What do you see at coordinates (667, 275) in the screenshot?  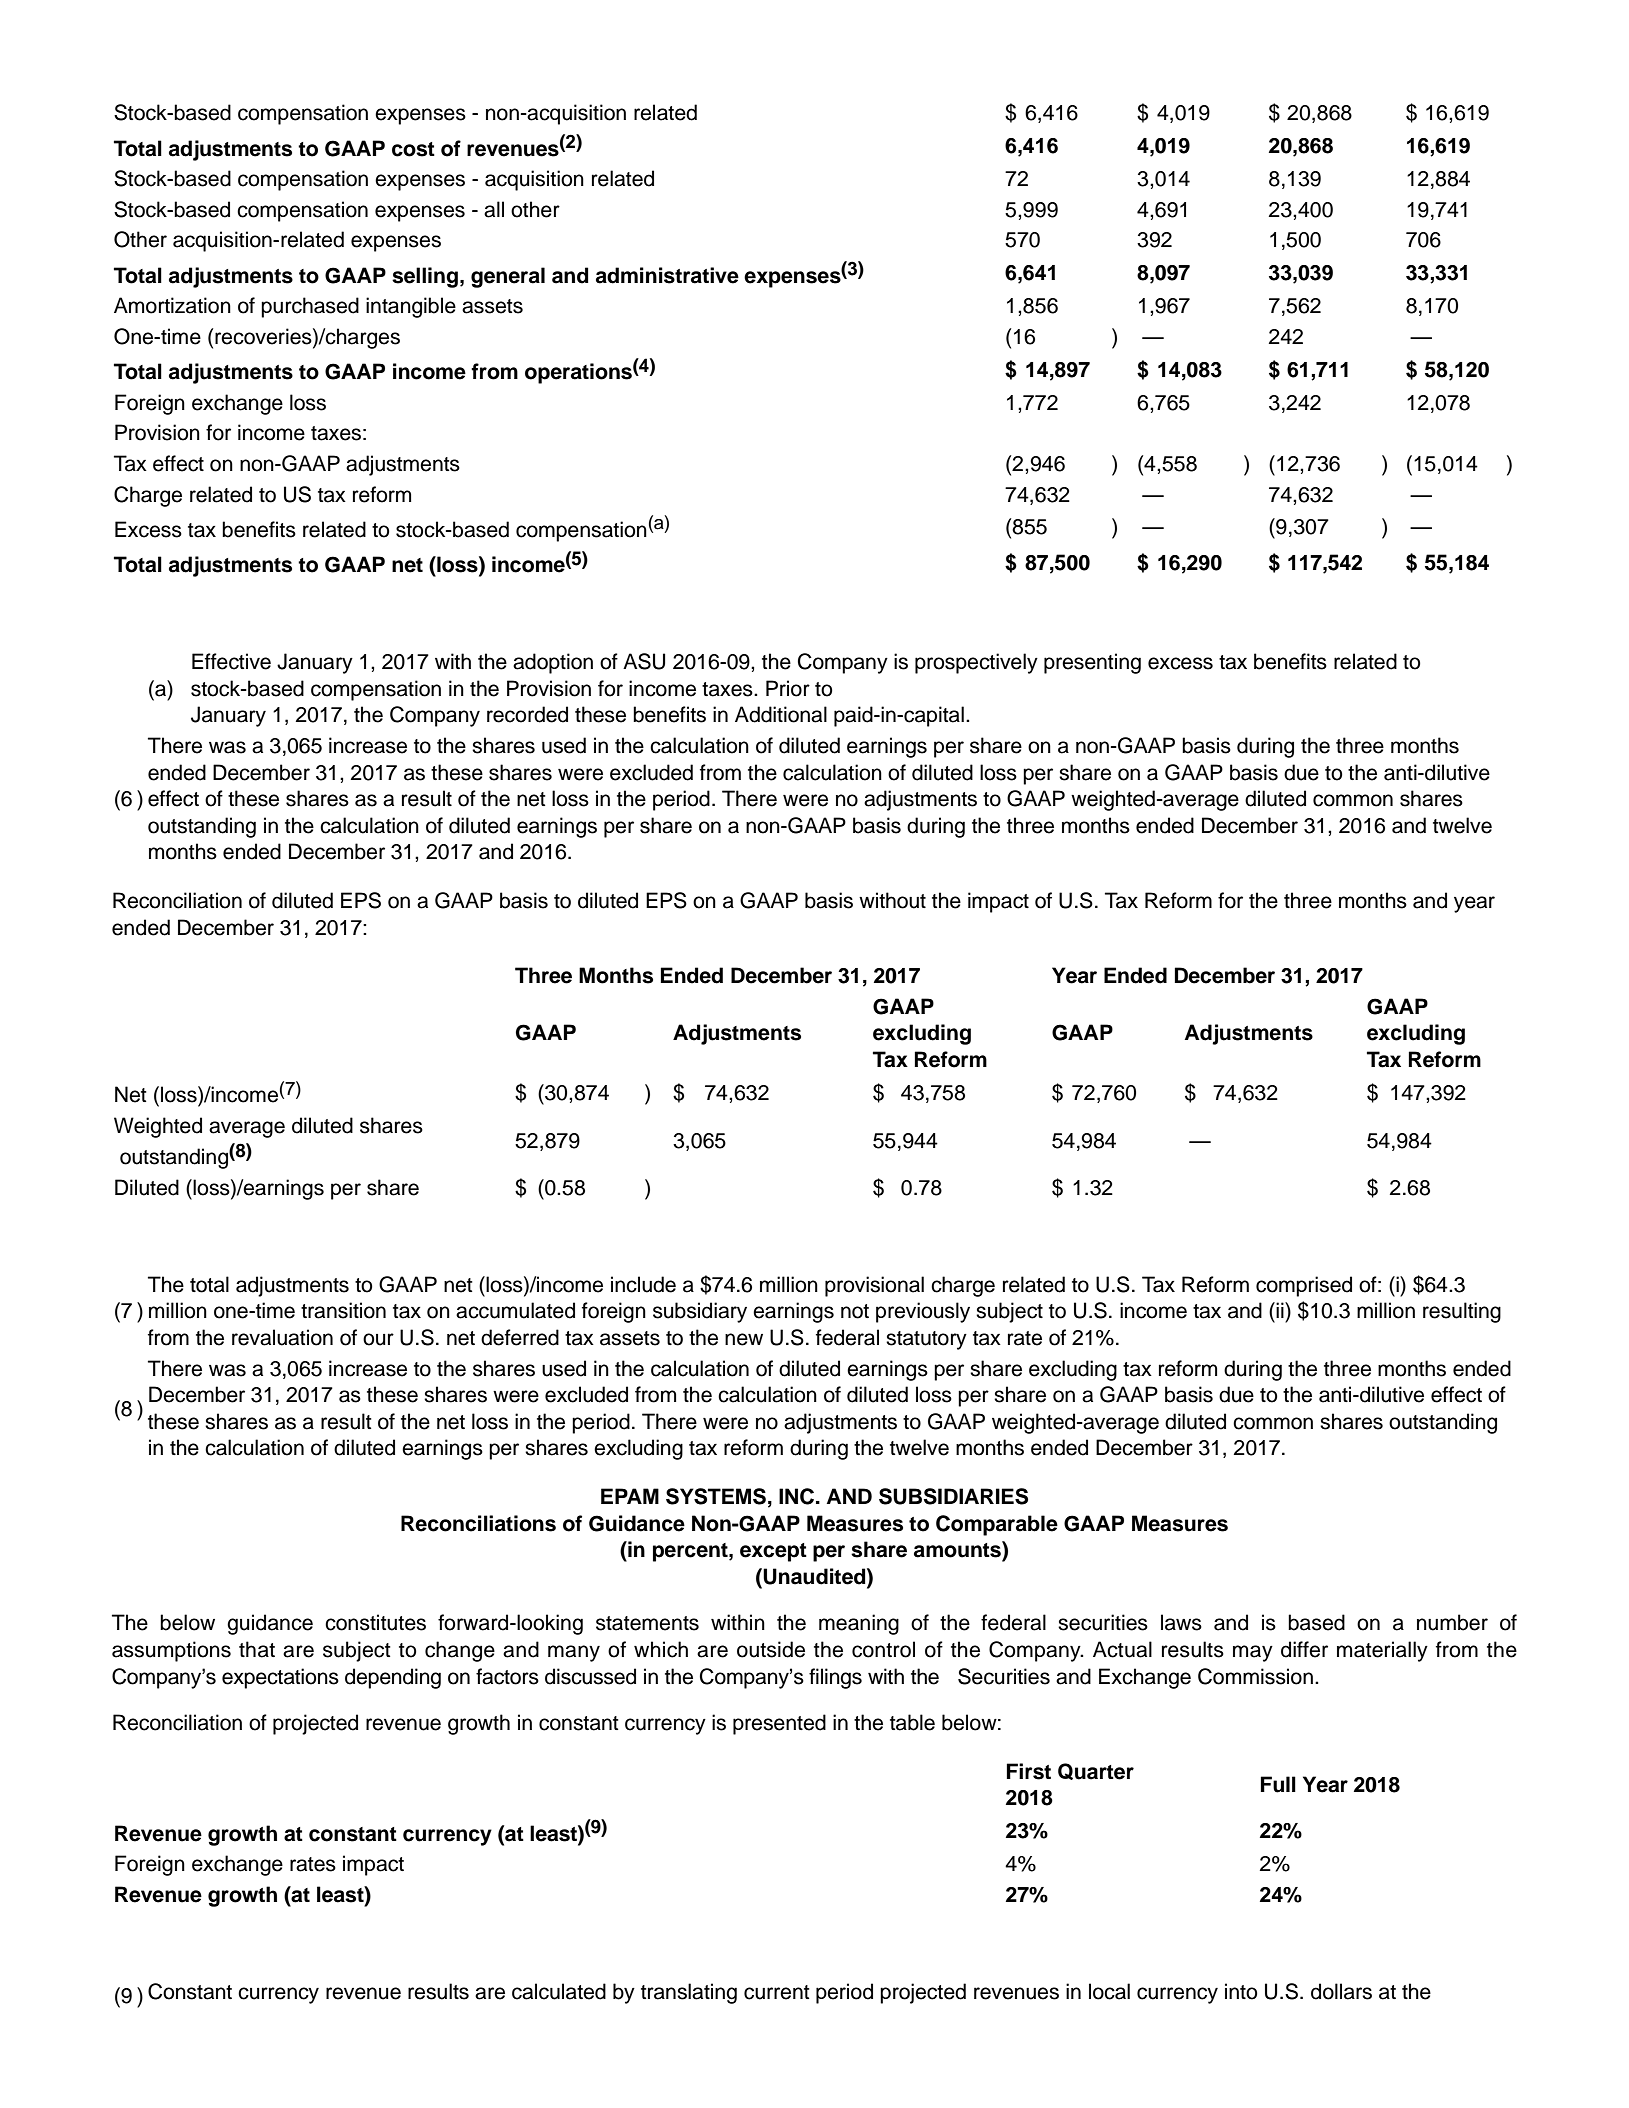 I see `administrative` at bounding box center [667, 275].
